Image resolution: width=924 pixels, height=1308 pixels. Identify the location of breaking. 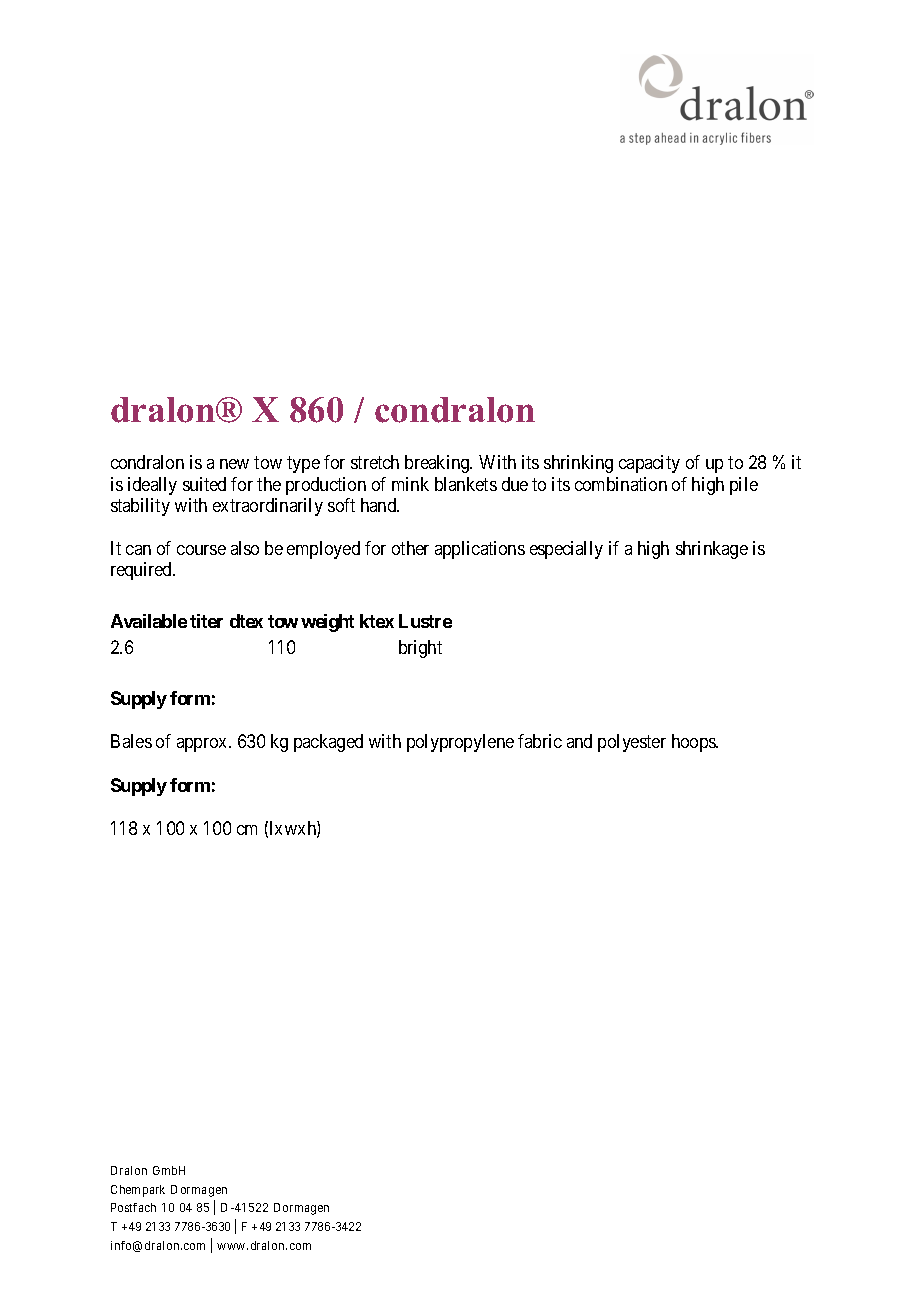
(438, 464).
